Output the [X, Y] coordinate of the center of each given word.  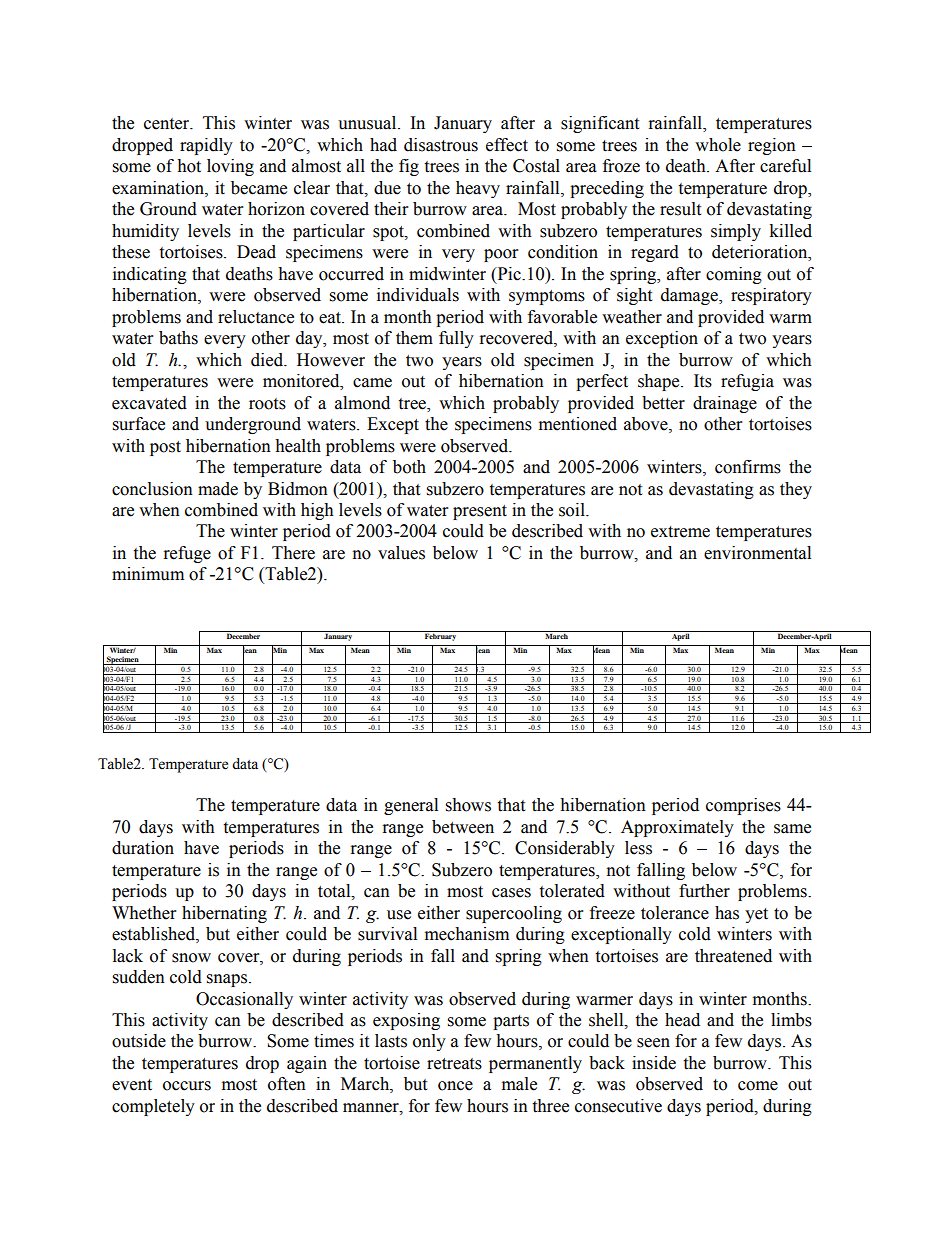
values [401, 553]
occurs [187, 1086]
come [758, 1086]
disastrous [441, 145]
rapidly [206, 146]
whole [718, 145]
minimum [148, 574]
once [455, 1086]
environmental [757, 553]
